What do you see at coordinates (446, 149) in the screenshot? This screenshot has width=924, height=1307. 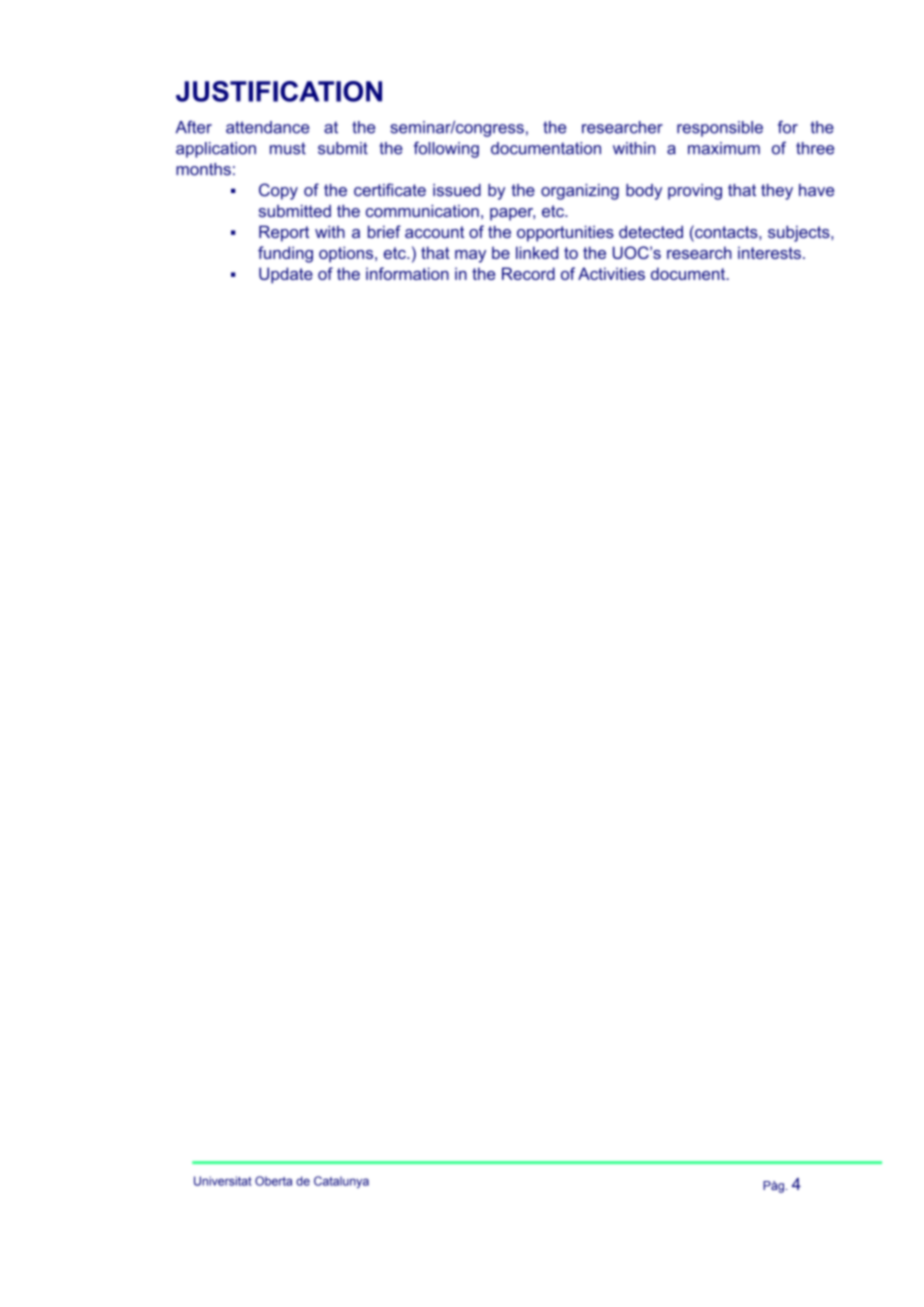 I see `following` at bounding box center [446, 149].
